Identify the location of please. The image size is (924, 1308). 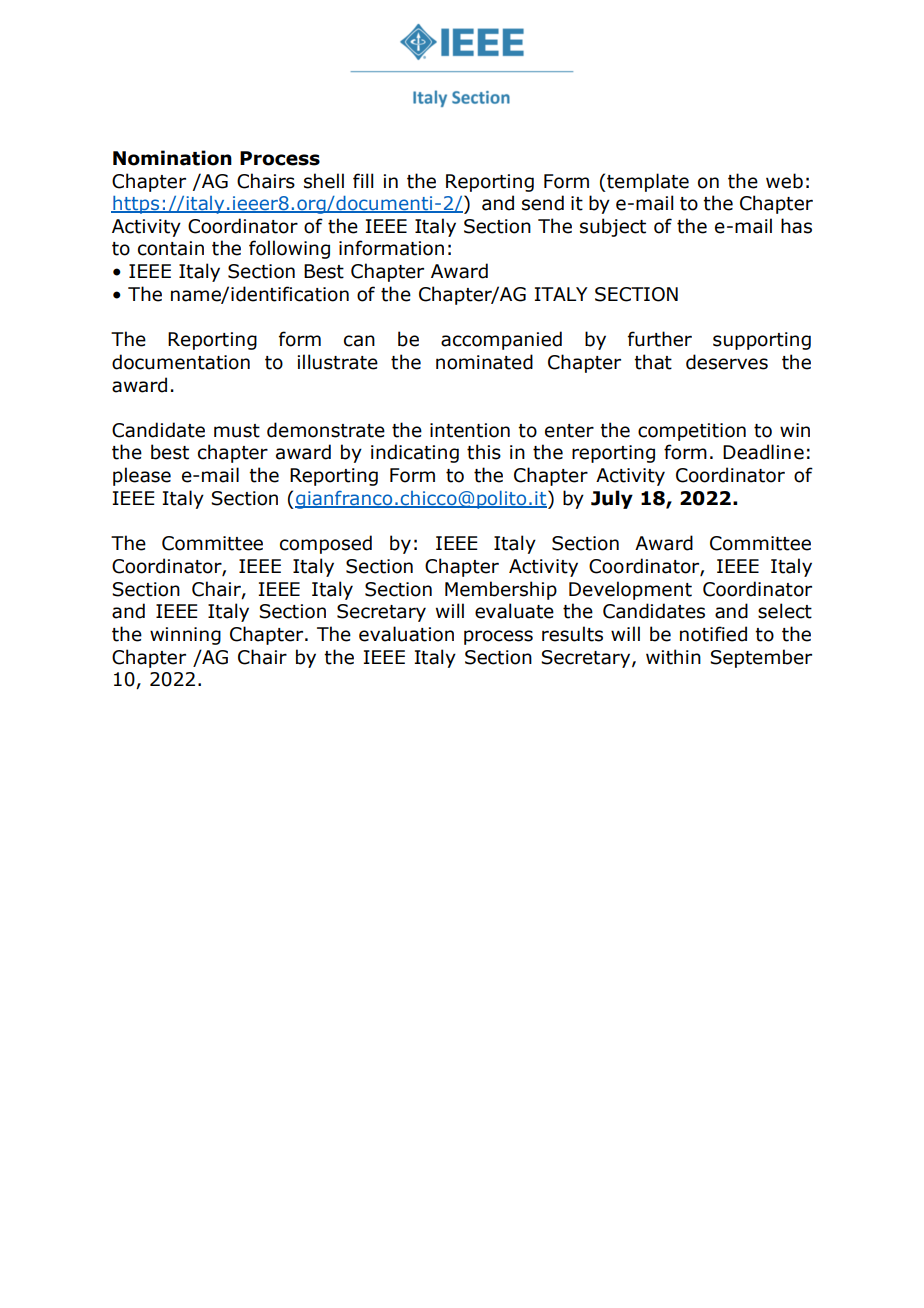
(142, 476).
